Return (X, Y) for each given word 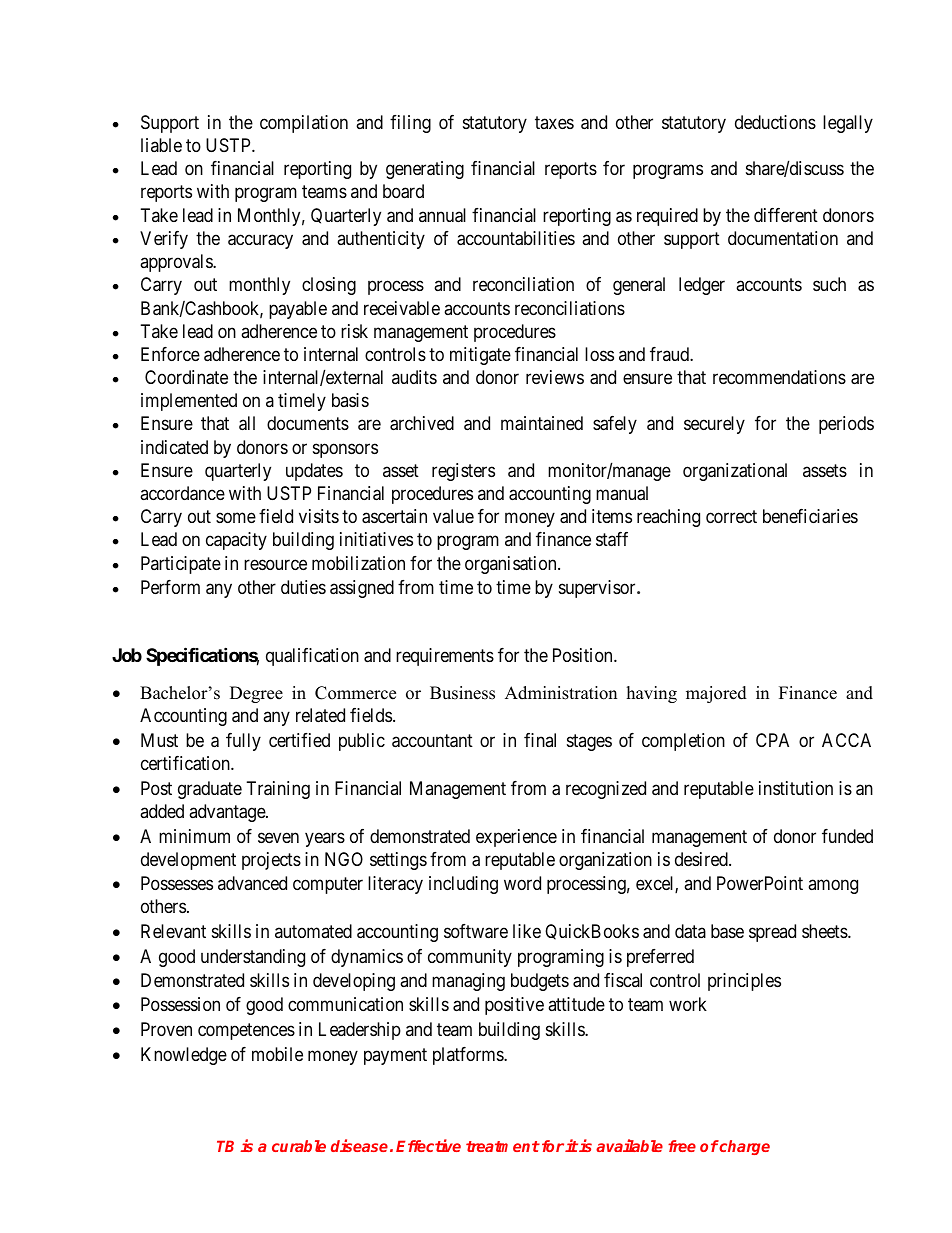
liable (161, 145)
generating (425, 170)
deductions (775, 122)
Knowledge (184, 1056)
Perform (170, 587)
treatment (503, 1146)
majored (716, 694)
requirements (445, 657)
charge (744, 1147)
